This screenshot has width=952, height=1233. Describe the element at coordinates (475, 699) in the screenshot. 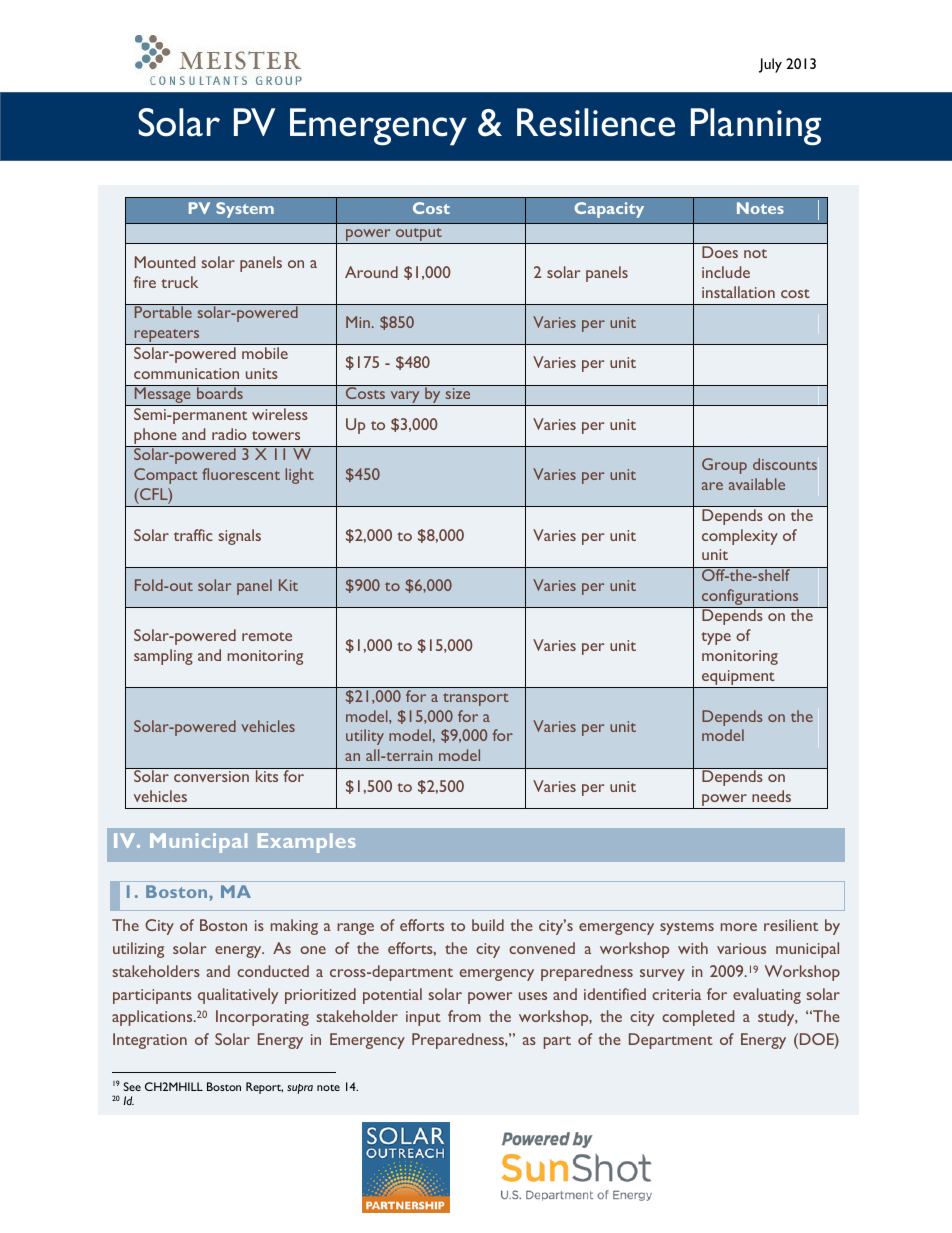

I see `transport` at that location.
